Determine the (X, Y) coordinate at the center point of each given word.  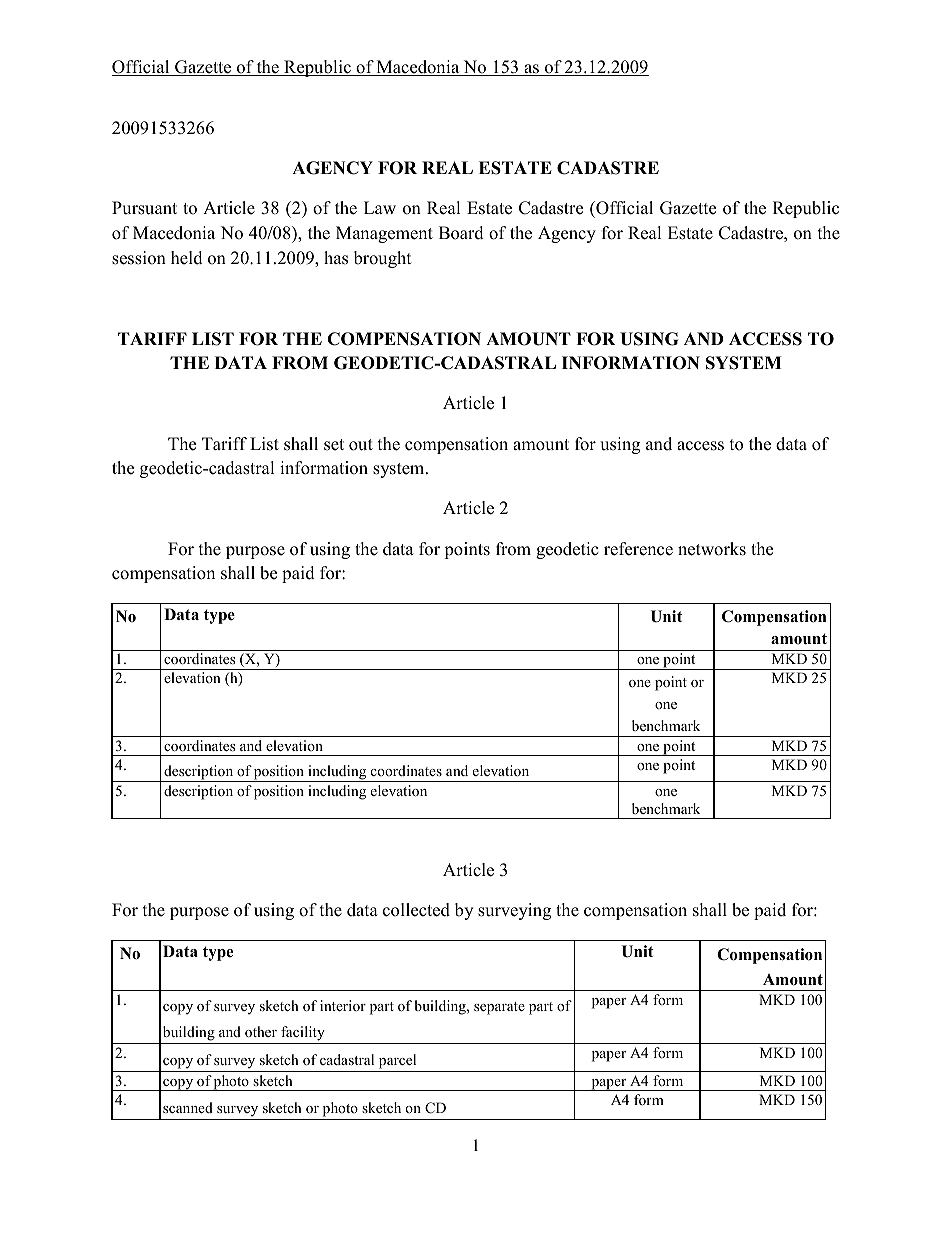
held (187, 258)
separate (499, 1008)
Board (461, 233)
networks (712, 549)
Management (384, 234)
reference (638, 549)
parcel (397, 1063)
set (334, 445)
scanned (188, 1107)
